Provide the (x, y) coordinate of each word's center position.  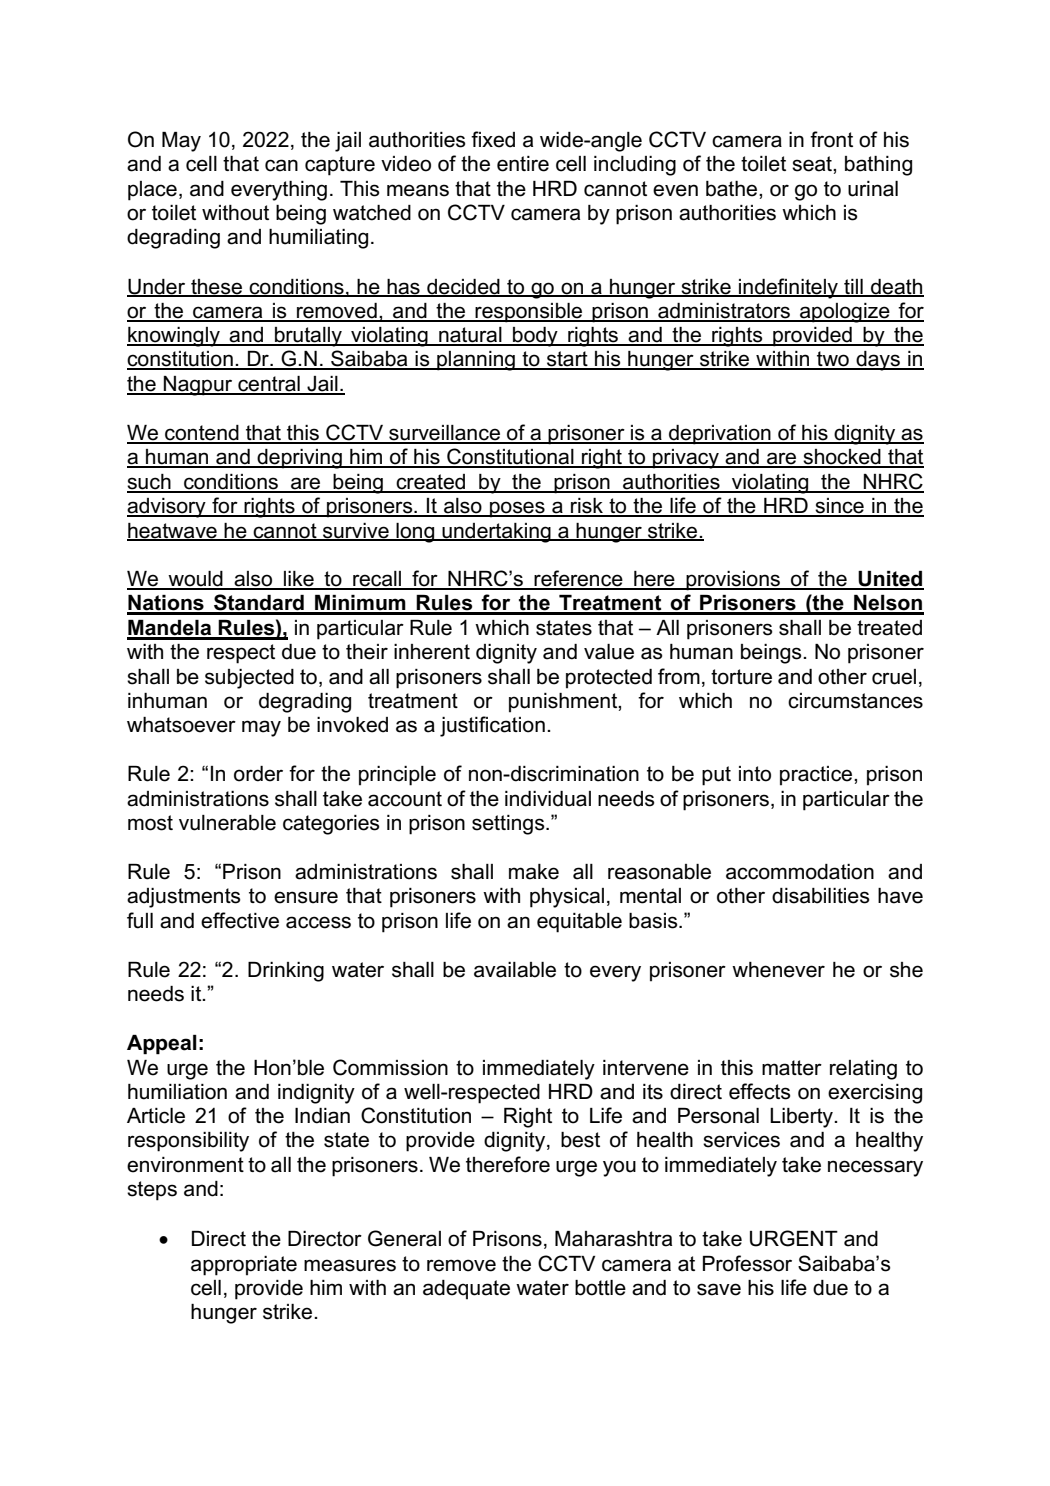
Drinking (286, 972)
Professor (747, 1263)
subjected (249, 679)
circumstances (855, 701)
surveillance (444, 434)
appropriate (244, 1266)
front (831, 139)
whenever (778, 970)
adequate (466, 1290)
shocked (842, 458)
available (515, 970)
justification (492, 726)
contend (202, 434)
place (152, 191)
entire (523, 164)
